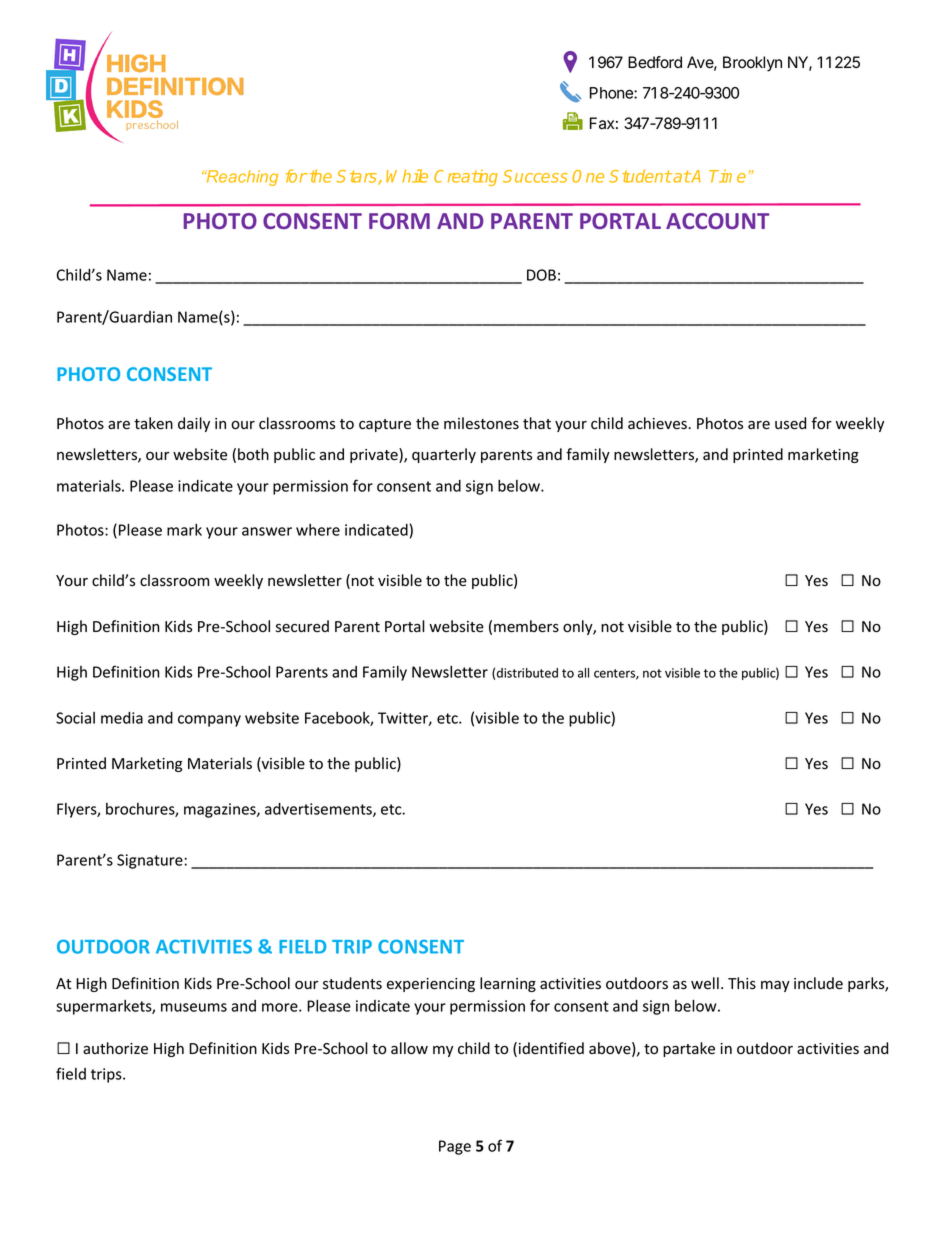  Describe the element at coordinates (455, 1147) in the image. I see `Page` at that location.
